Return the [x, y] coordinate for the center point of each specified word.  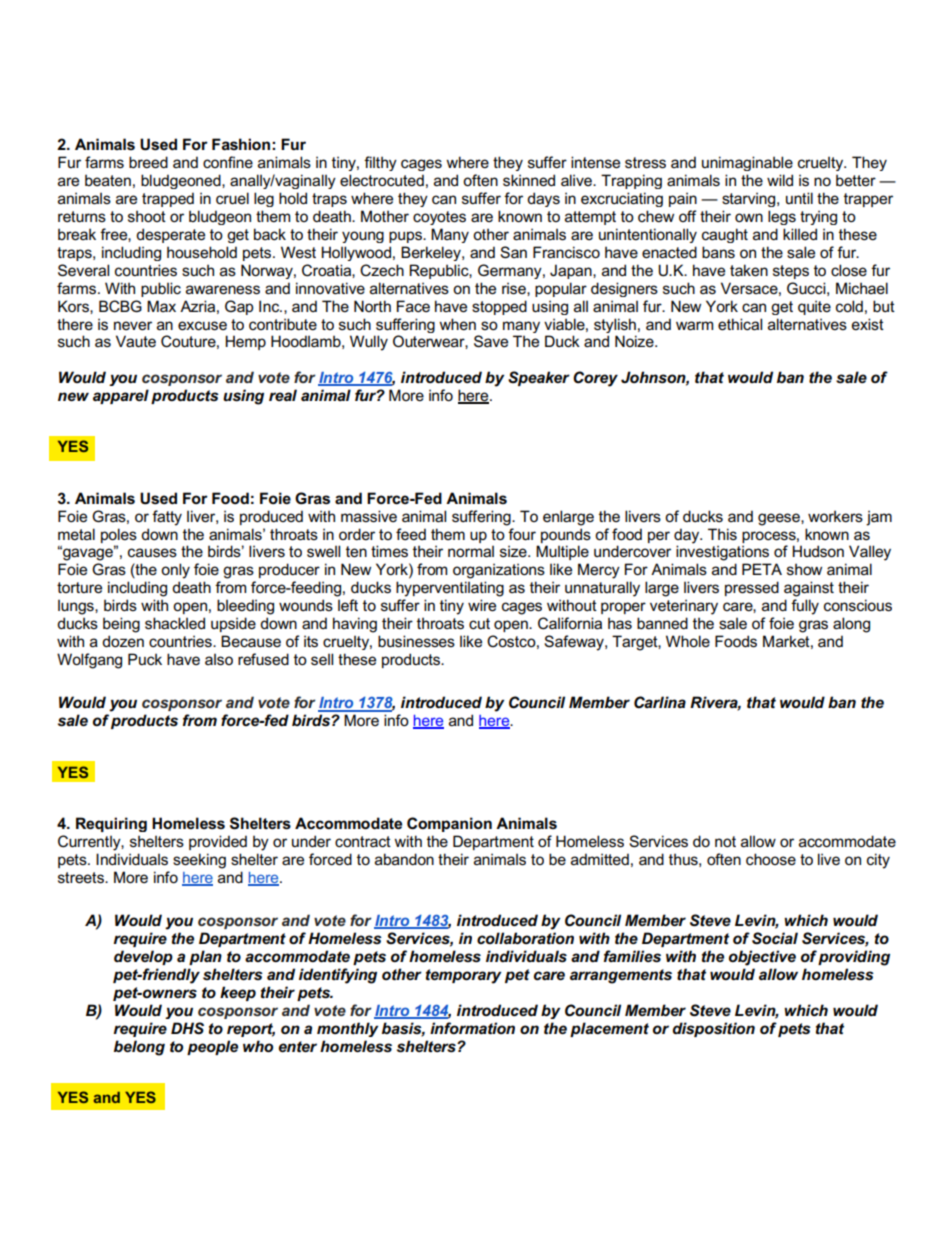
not [725, 841]
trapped [168, 199]
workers [835, 516]
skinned [529, 180]
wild [780, 180]
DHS [187, 1028]
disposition [714, 1029]
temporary [463, 976]
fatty [167, 518]
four [522, 534]
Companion [449, 824]
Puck [145, 659]
